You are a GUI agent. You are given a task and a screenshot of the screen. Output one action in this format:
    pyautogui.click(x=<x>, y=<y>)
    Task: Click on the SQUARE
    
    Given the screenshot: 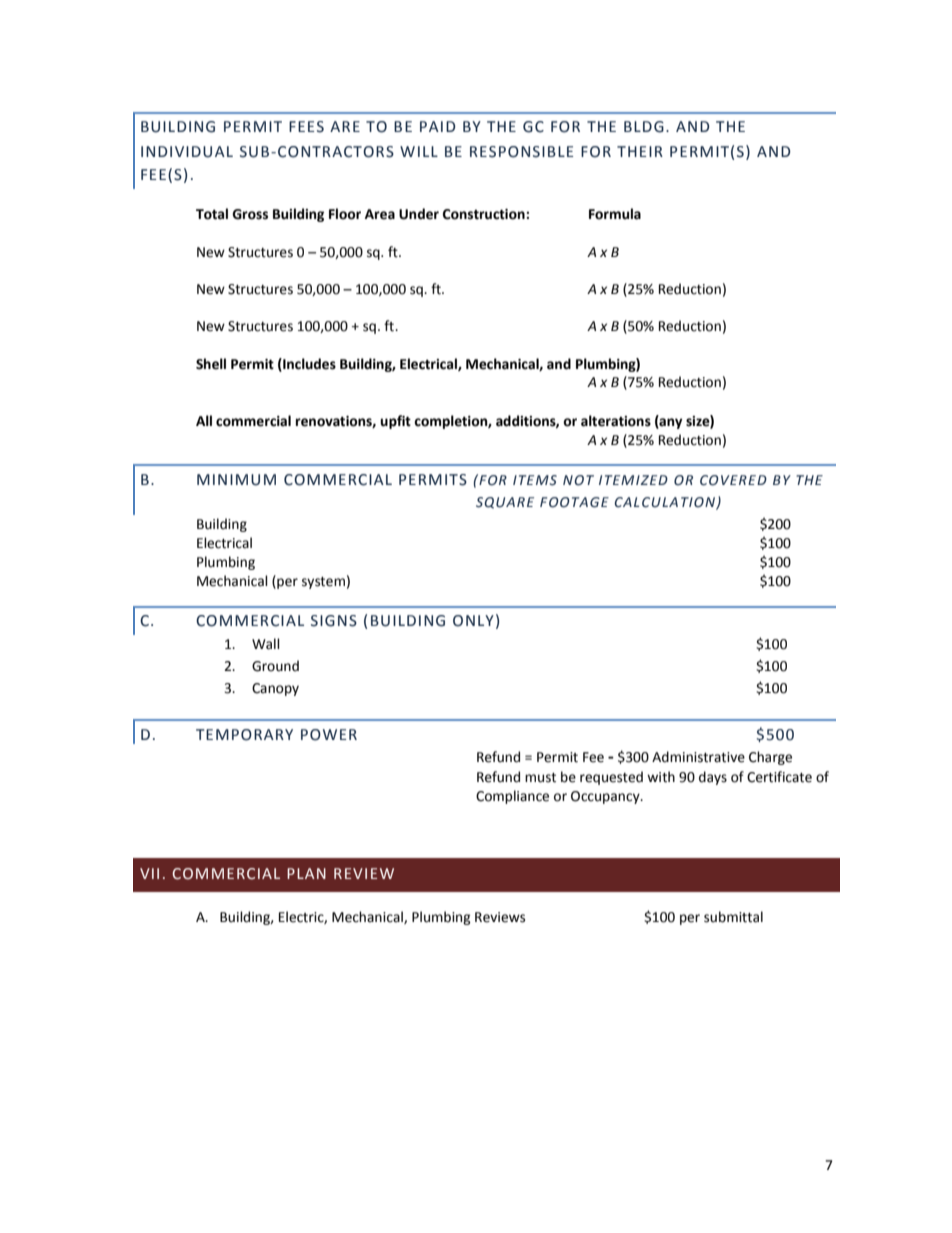 What is the action you would take?
    pyautogui.click(x=505, y=503)
